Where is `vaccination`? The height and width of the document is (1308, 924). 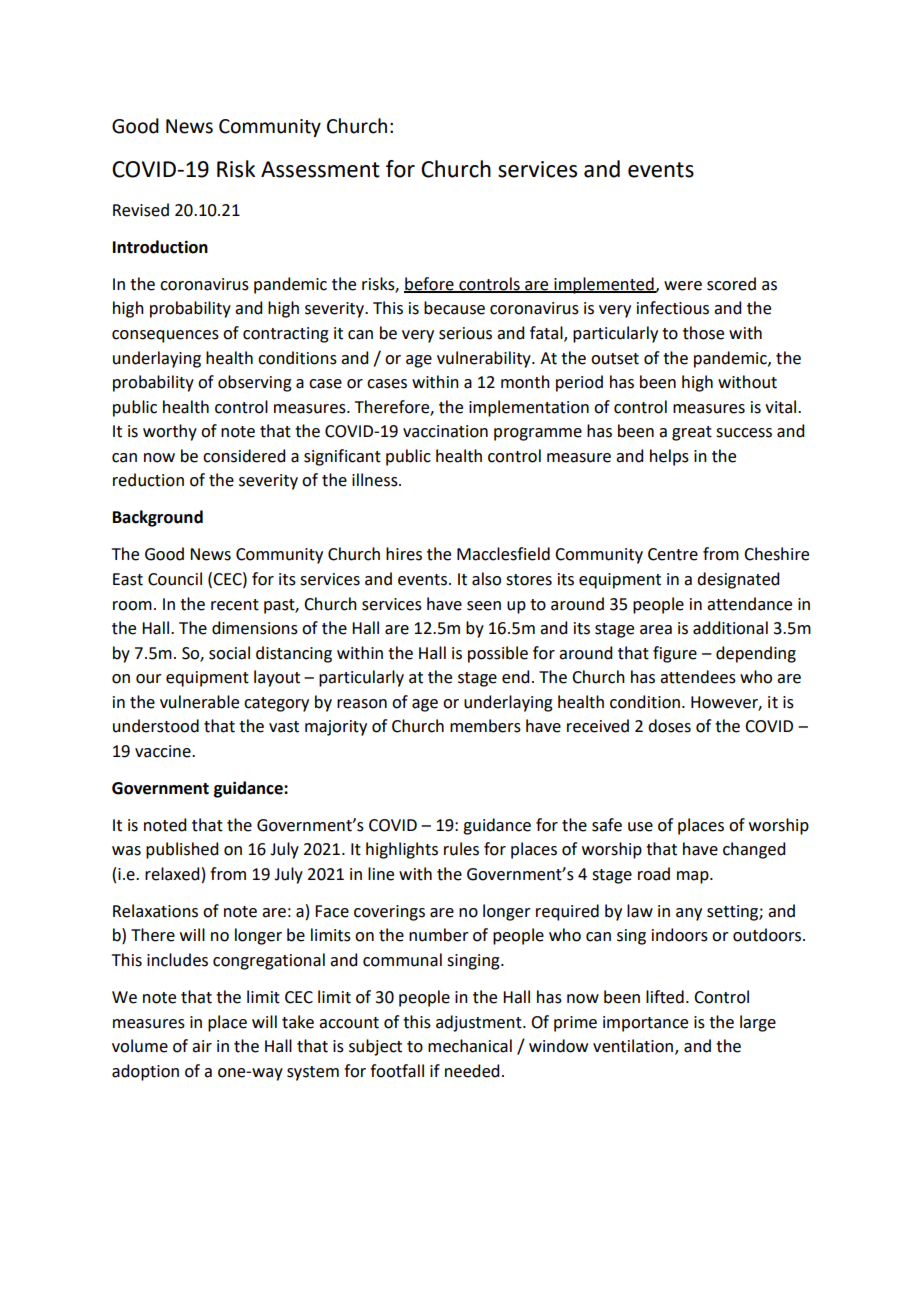
vaccination is located at coordinates (445, 431).
